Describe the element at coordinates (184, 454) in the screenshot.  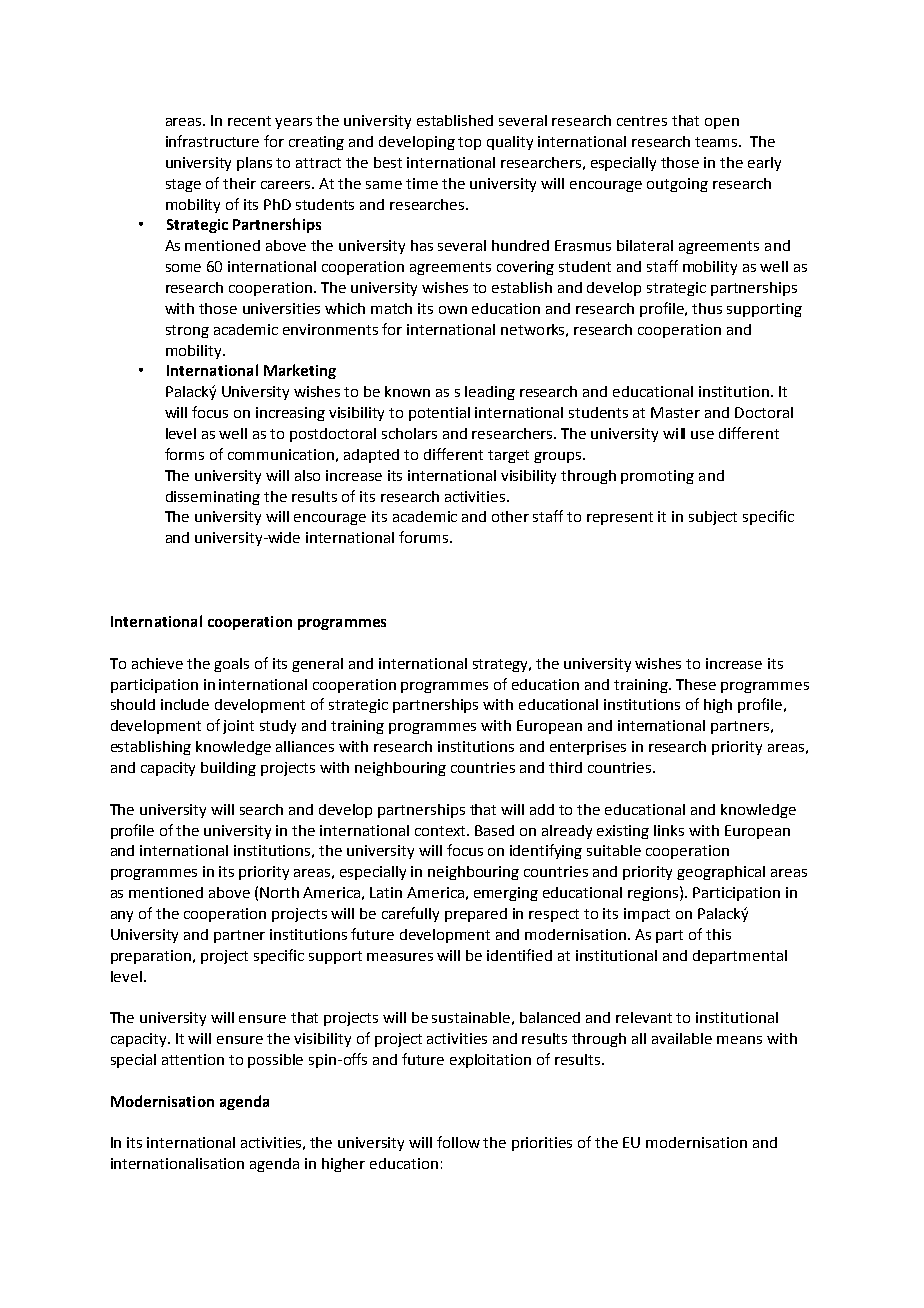
I see `forms` at that location.
